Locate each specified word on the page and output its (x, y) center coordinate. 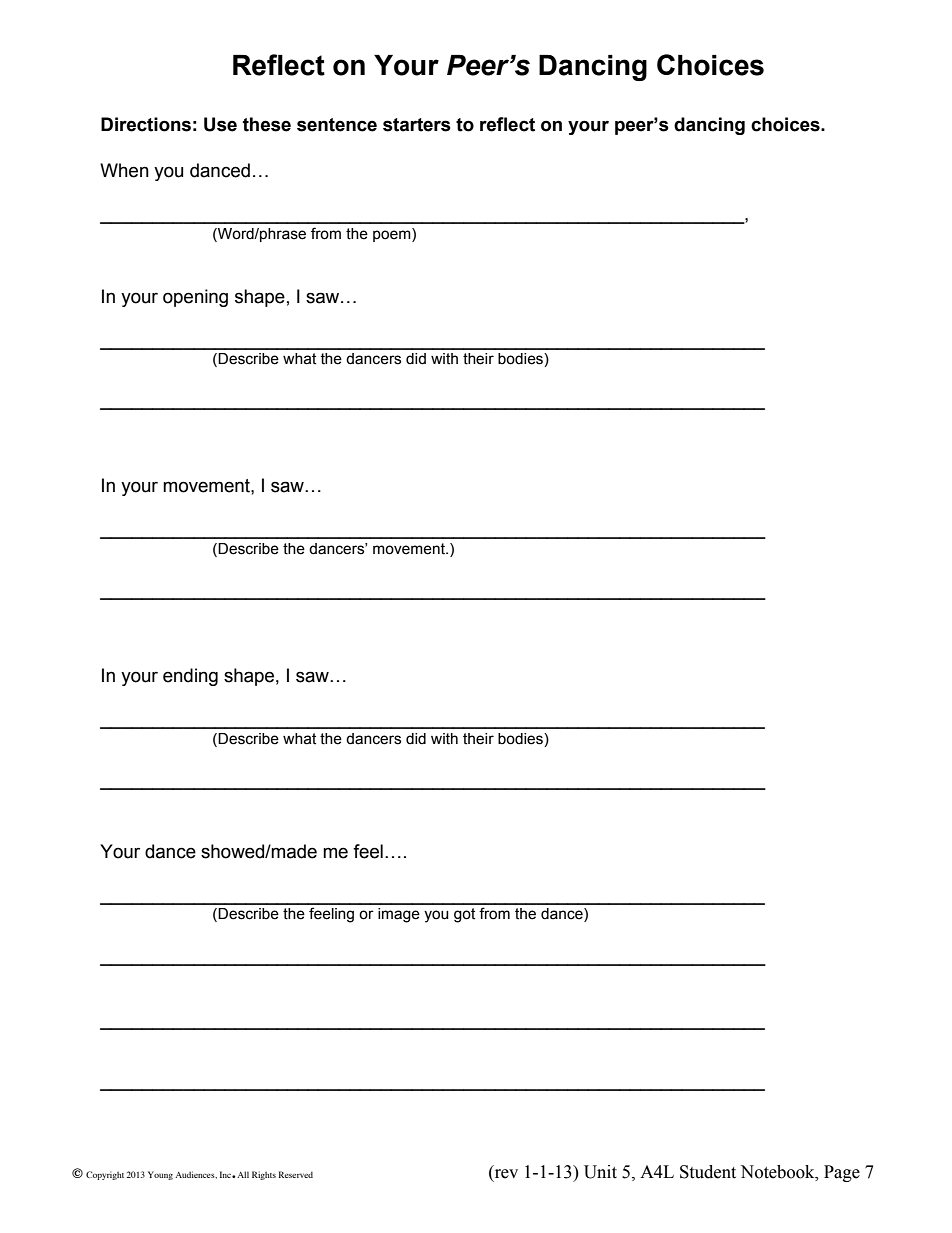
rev (505, 1175)
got (464, 915)
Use (220, 124)
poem (393, 235)
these (267, 124)
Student (708, 1172)
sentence (337, 125)
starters (417, 125)
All (242, 1174)
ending (190, 677)
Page (842, 1173)
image (399, 915)
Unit (600, 1172)
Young (160, 1175)
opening (195, 298)
